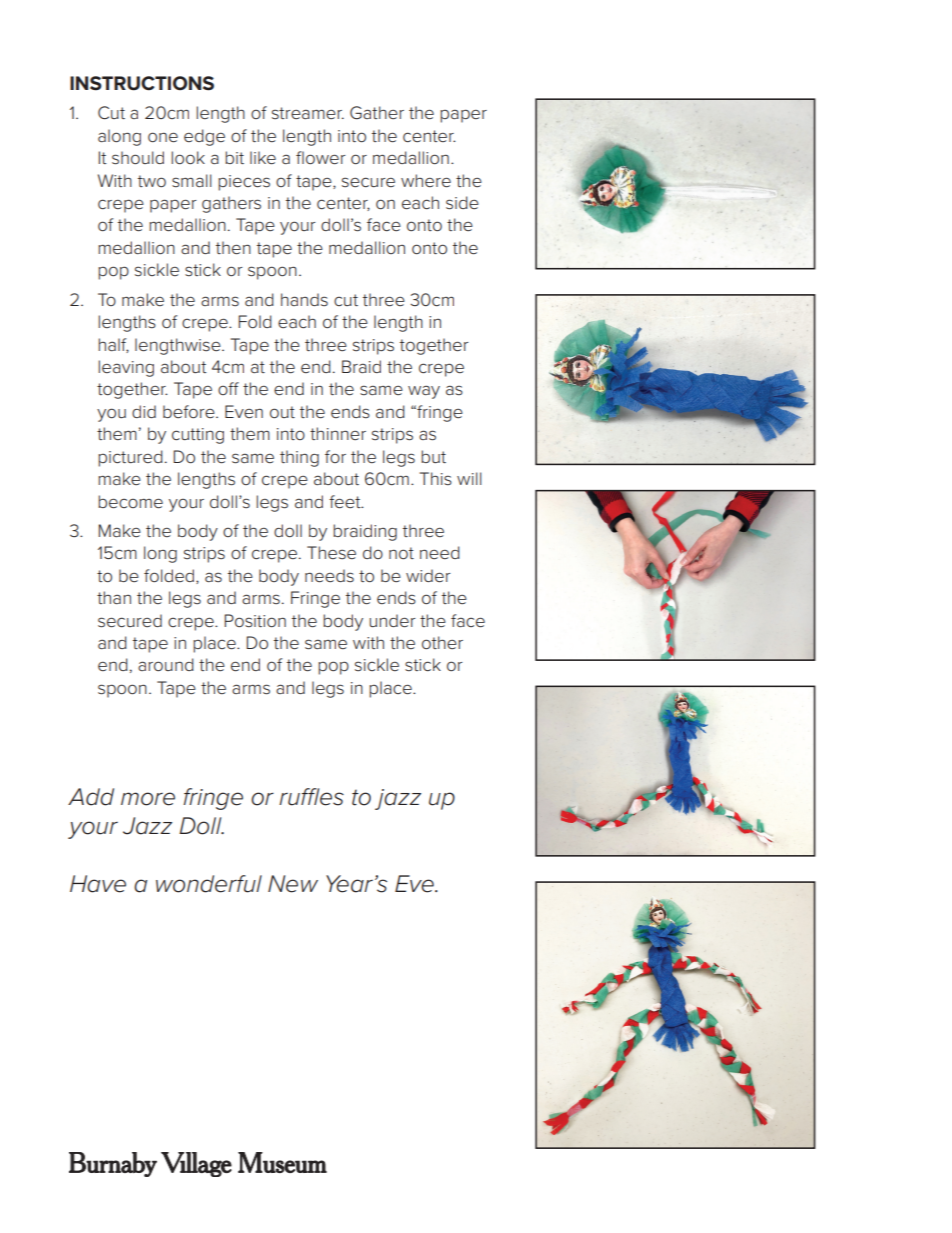 Image resolution: width=952 pixels, height=1233 pixels. What do you see at coordinates (113, 345) in the document?
I see `half` at bounding box center [113, 345].
